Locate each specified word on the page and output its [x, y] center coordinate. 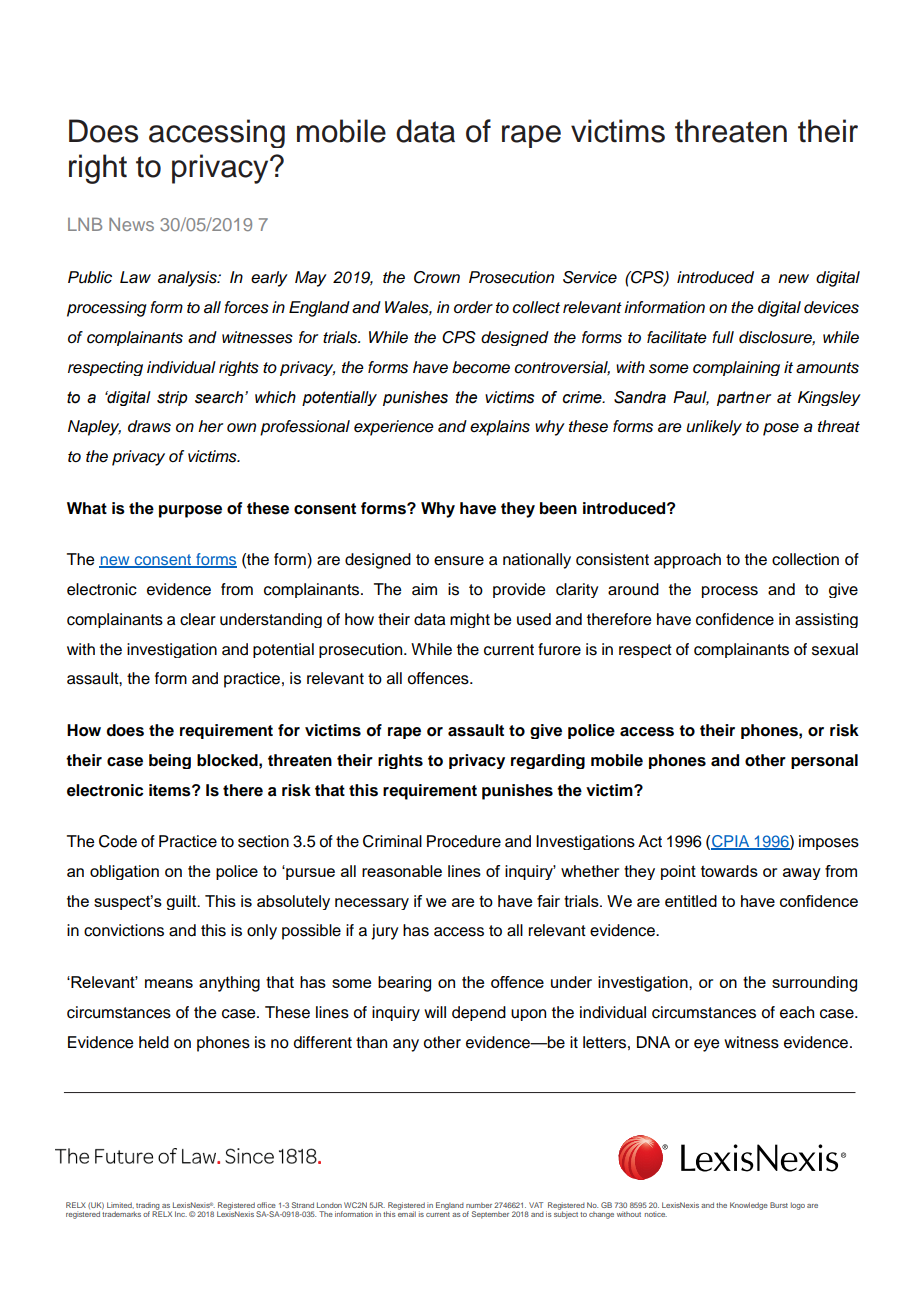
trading [147, 1207]
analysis [188, 279]
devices [831, 307]
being [170, 761]
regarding [548, 761]
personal [824, 761]
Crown [437, 277]
